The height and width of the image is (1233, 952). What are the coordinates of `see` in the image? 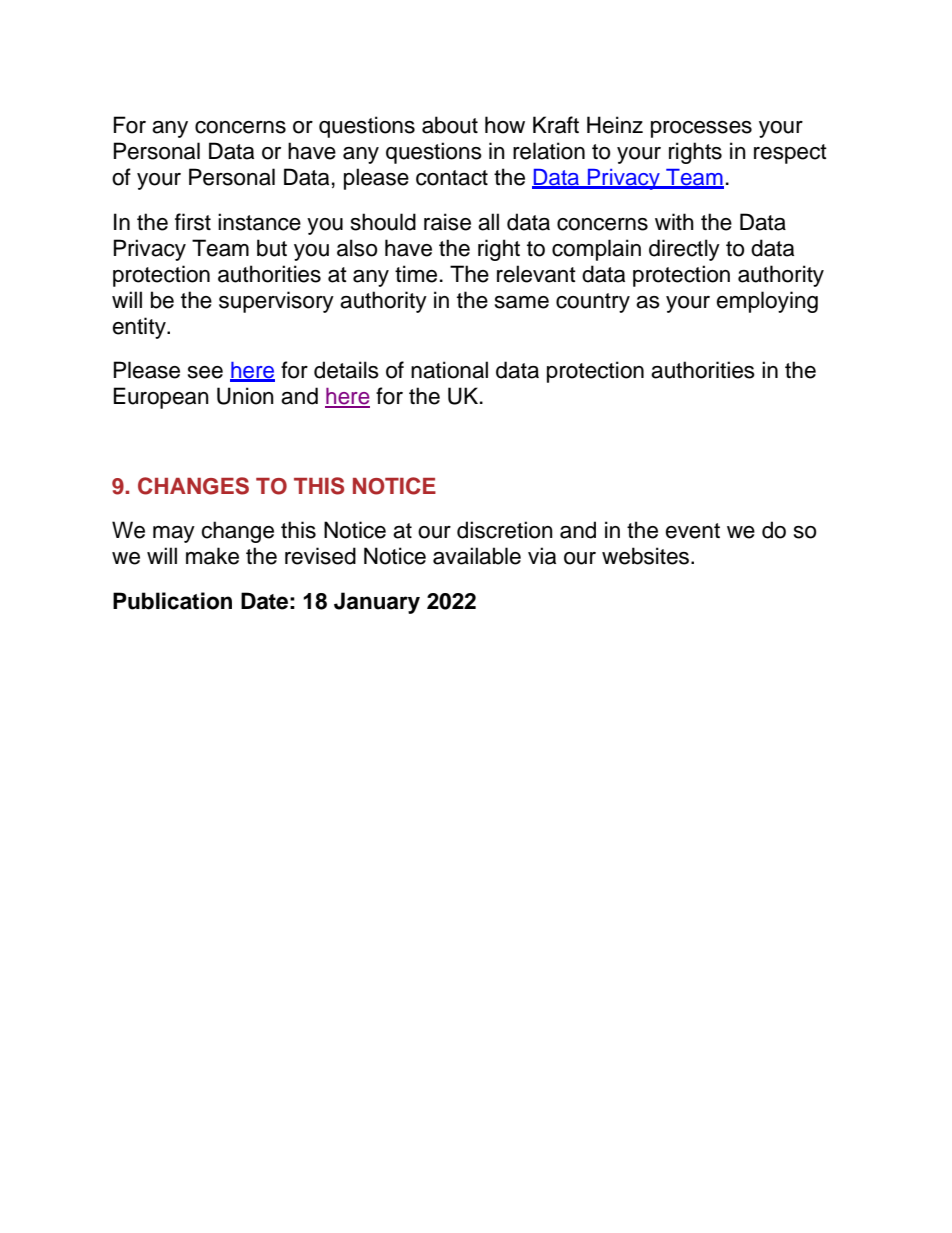 It's located at (205, 372).
